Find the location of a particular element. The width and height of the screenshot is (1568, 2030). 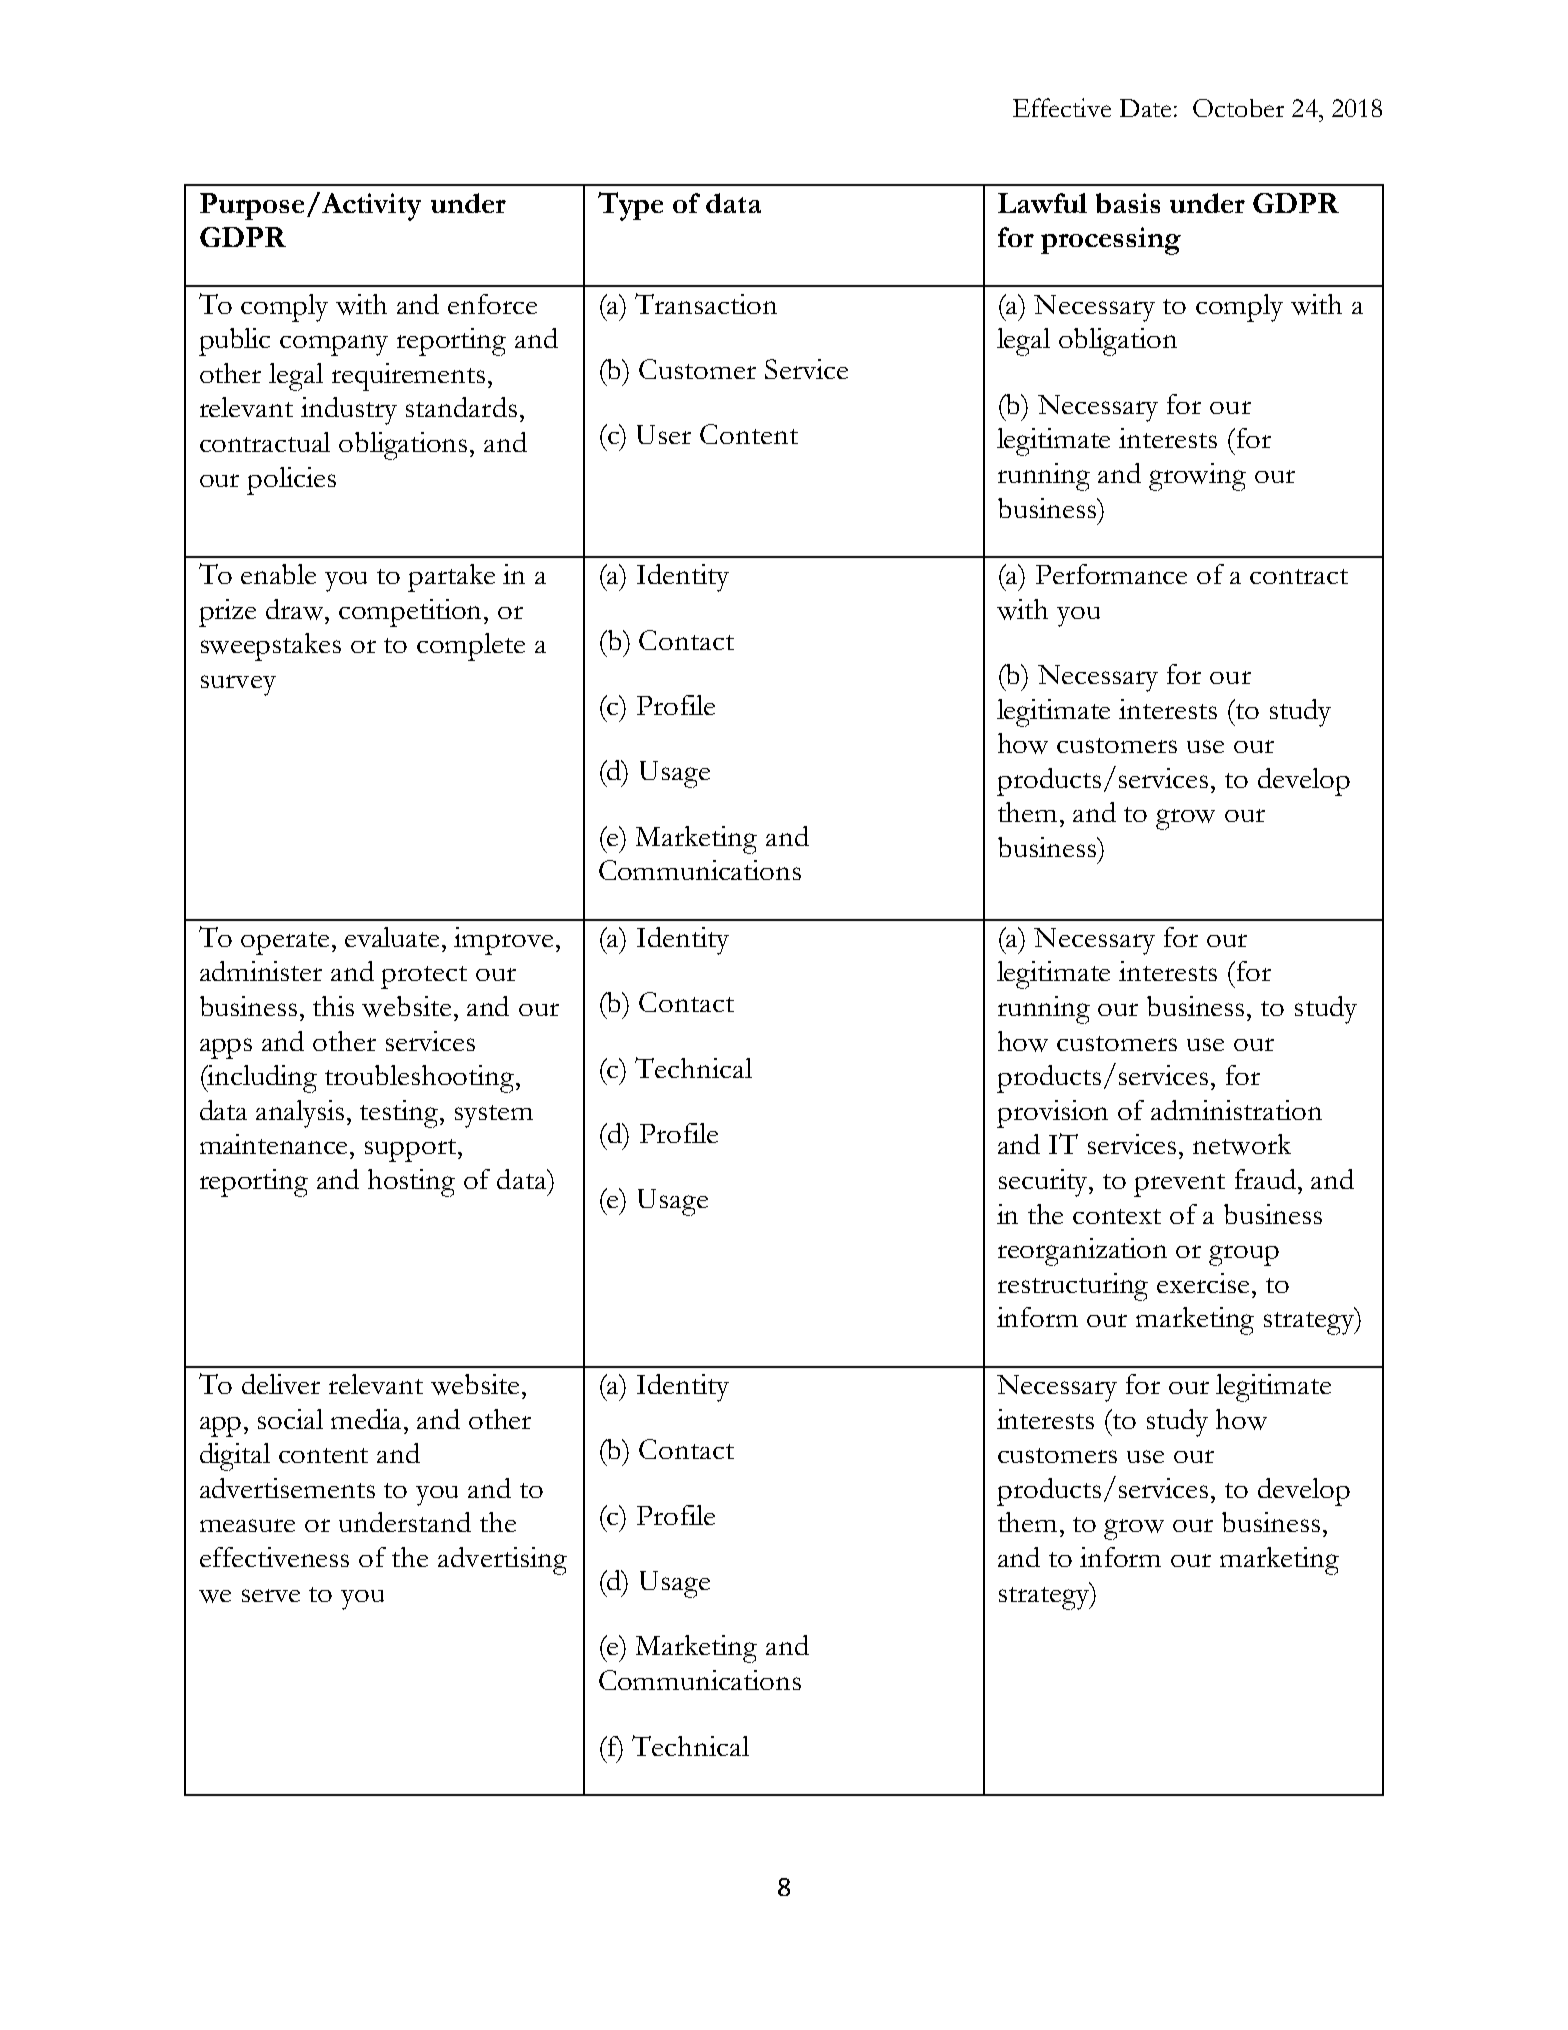

administration is located at coordinates (1236, 1110).
